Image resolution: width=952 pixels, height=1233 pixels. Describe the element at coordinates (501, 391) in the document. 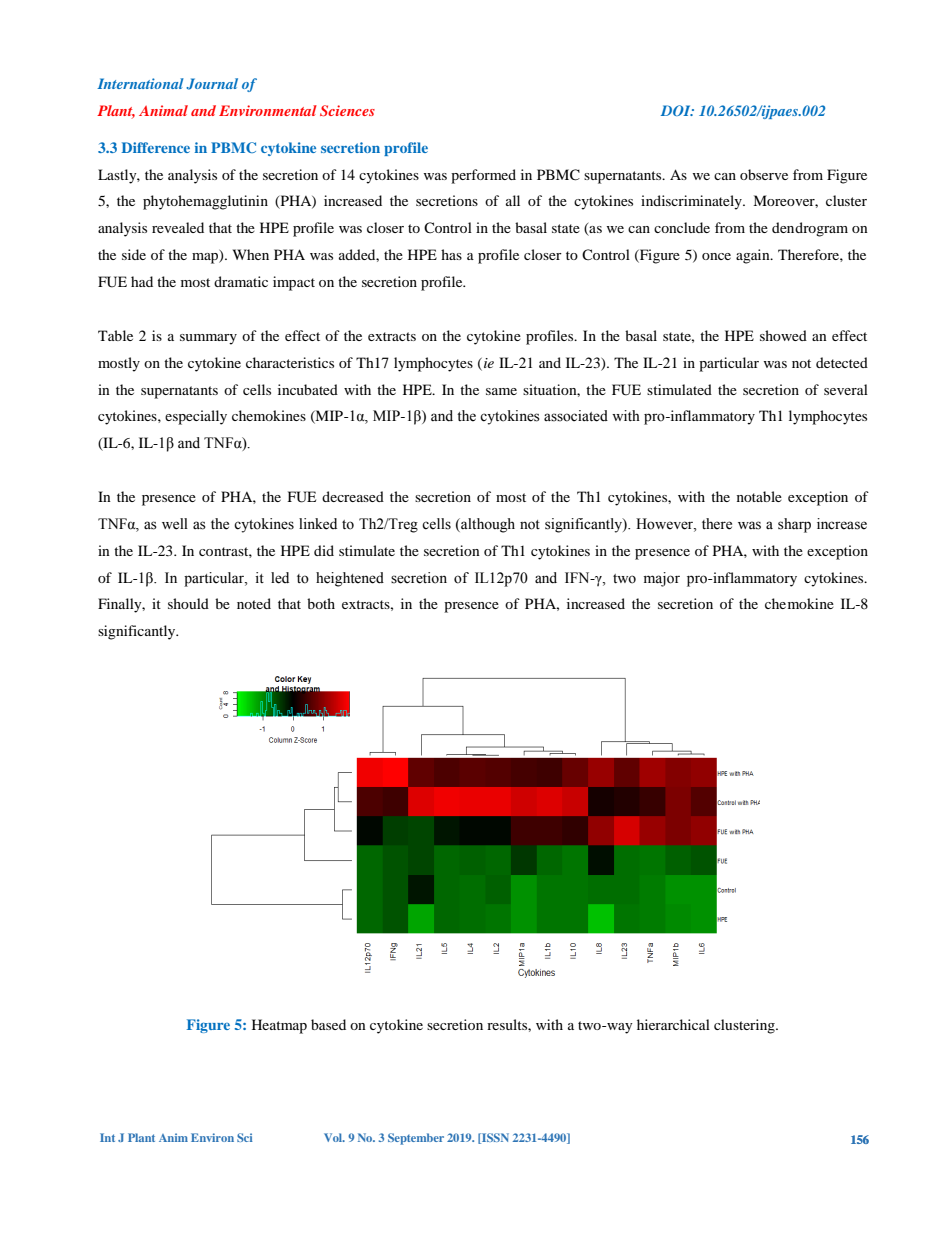

I see `same` at that location.
